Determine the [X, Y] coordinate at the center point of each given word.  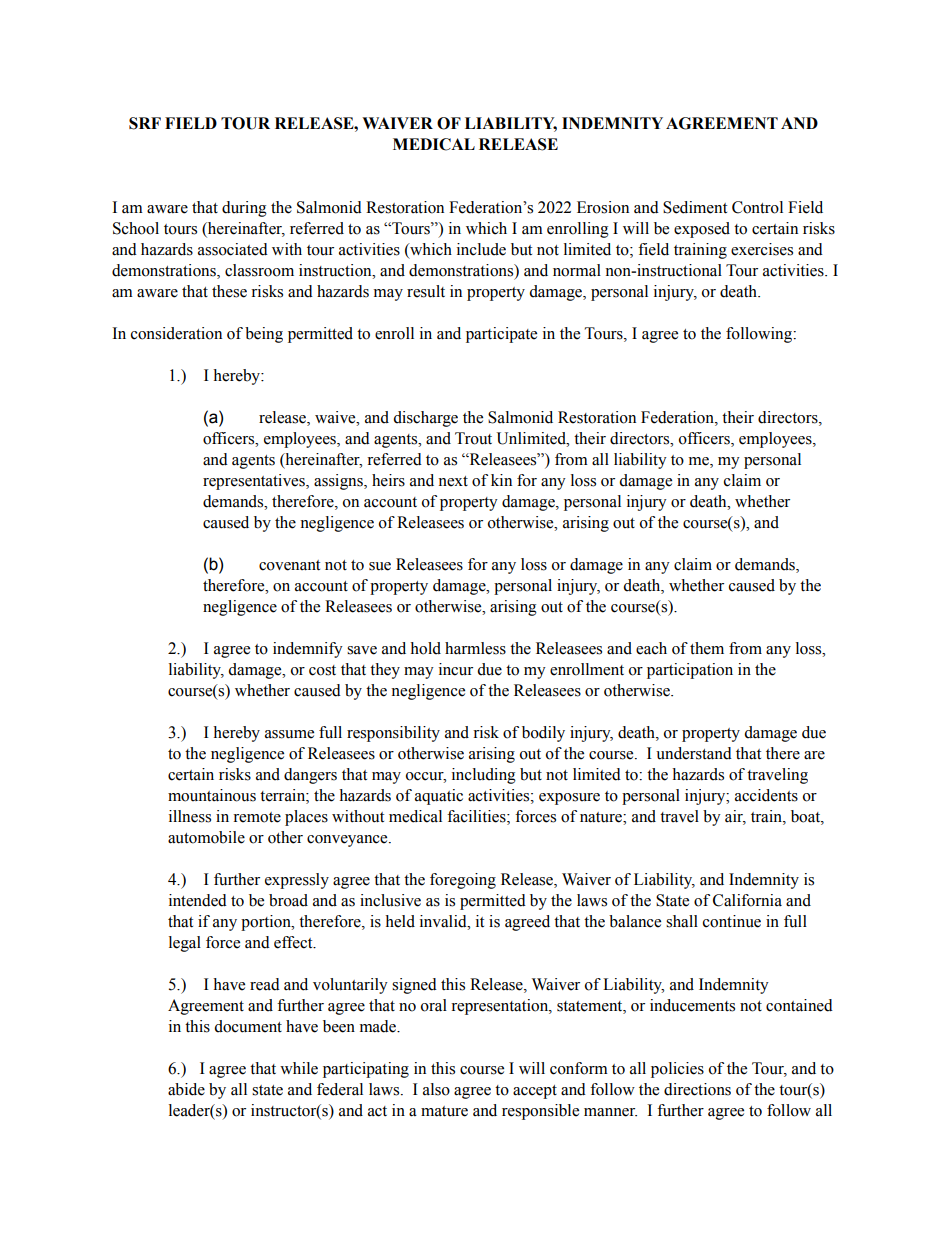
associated [233, 249]
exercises [762, 249]
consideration [176, 333]
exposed [702, 230]
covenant [289, 565]
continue [732, 921]
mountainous [212, 795]
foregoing [463, 881]
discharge [425, 419]
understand [694, 753]
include [481, 249]
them [707, 648]
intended [198, 900]
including [484, 776]
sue [380, 566]
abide [186, 1089]
